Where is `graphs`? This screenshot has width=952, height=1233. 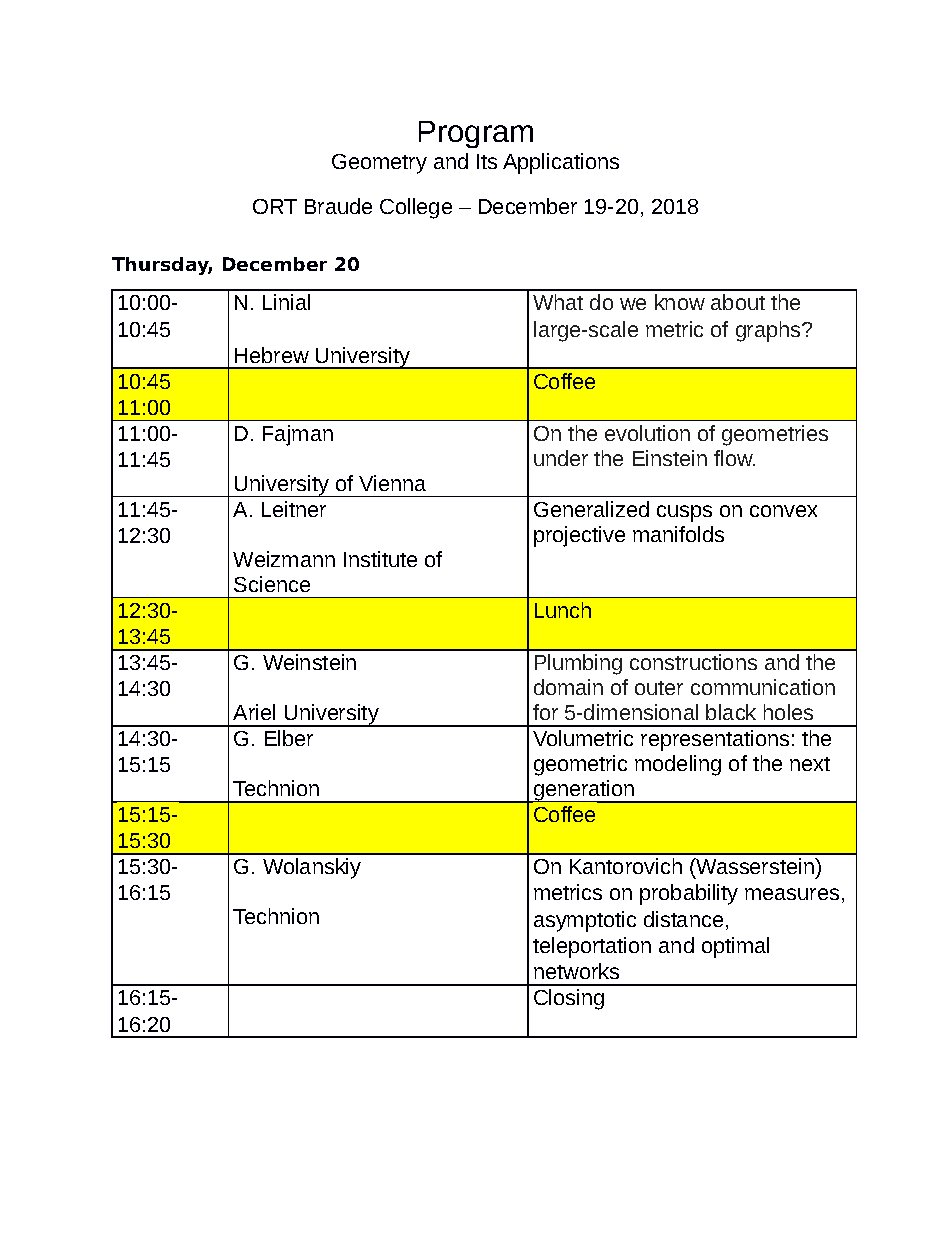 graphs is located at coordinates (769, 331).
